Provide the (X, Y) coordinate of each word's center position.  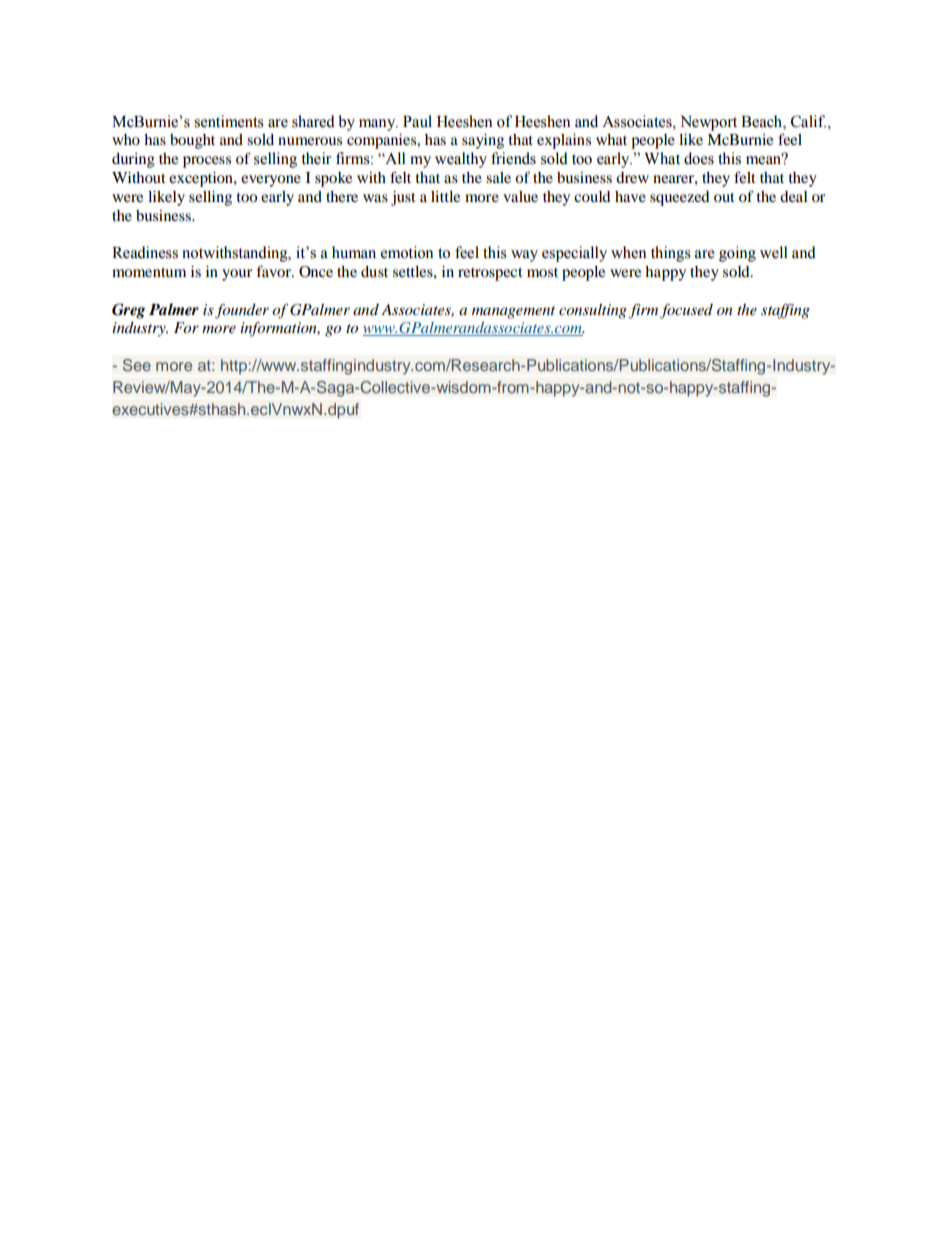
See (137, 365)
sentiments (229, 121)
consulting (593, 311)
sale (498, 177)
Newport (708, 123)
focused (686, 311)
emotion (407, 252)
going (737, 254)
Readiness (145, 252)
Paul (417, 121)
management (513, 312)
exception (202, 179)
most (542, 272)
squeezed (680, 198)
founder (242, 311)
